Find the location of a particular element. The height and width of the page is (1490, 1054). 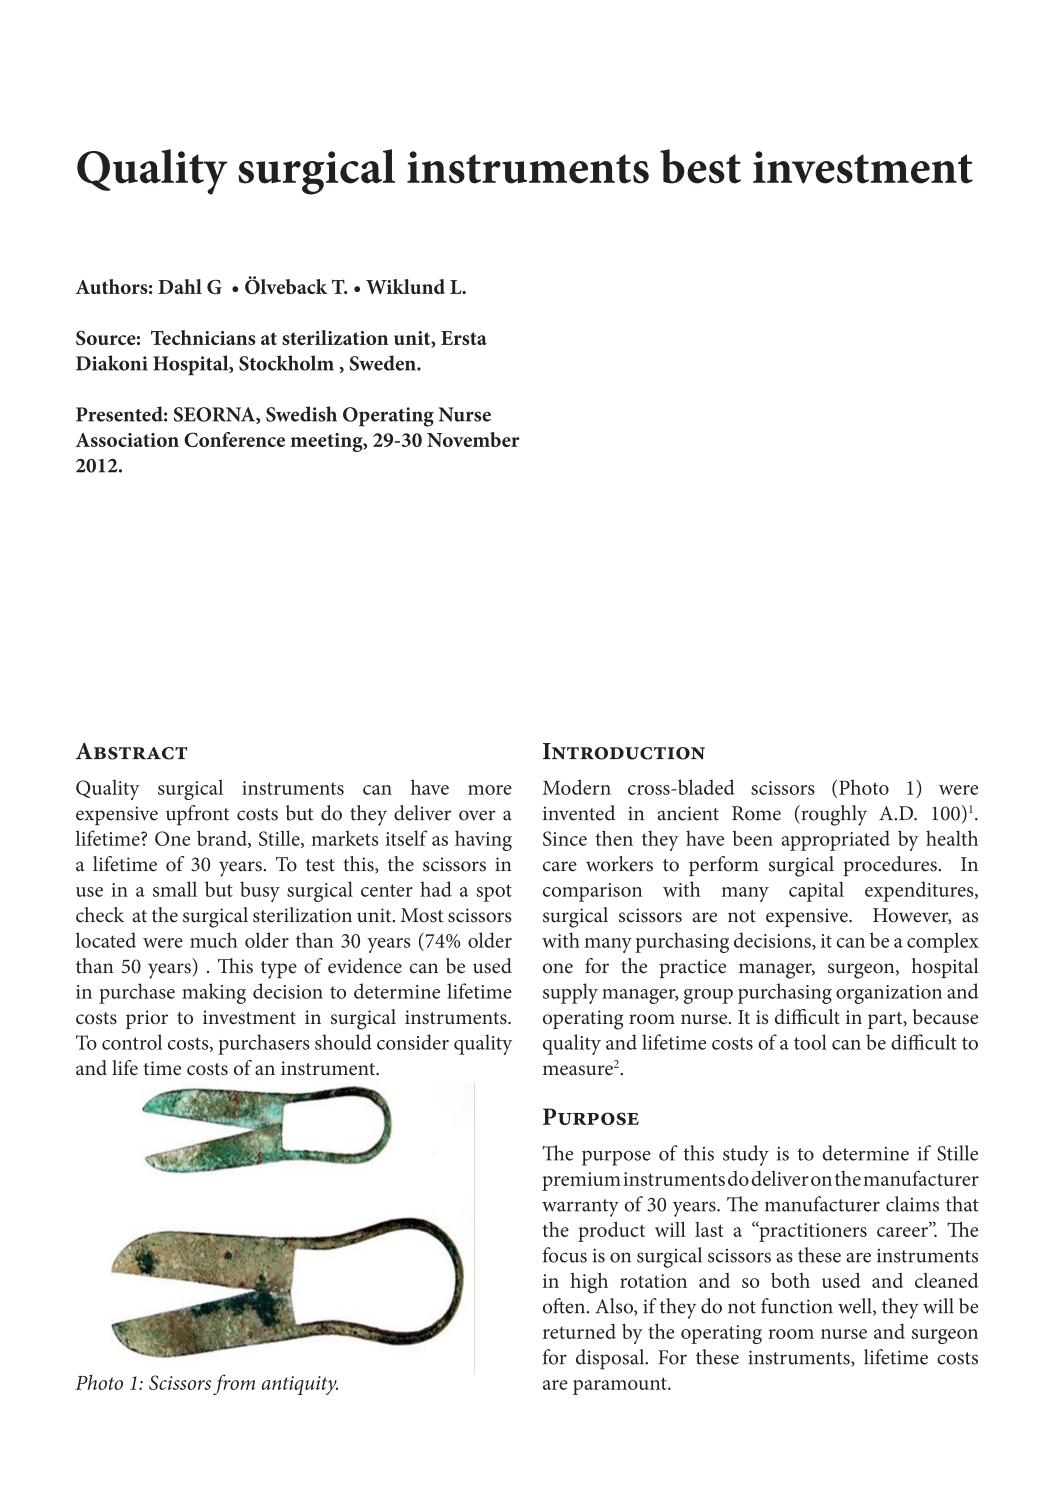

Sweden is located at coordinates (384, 363).
